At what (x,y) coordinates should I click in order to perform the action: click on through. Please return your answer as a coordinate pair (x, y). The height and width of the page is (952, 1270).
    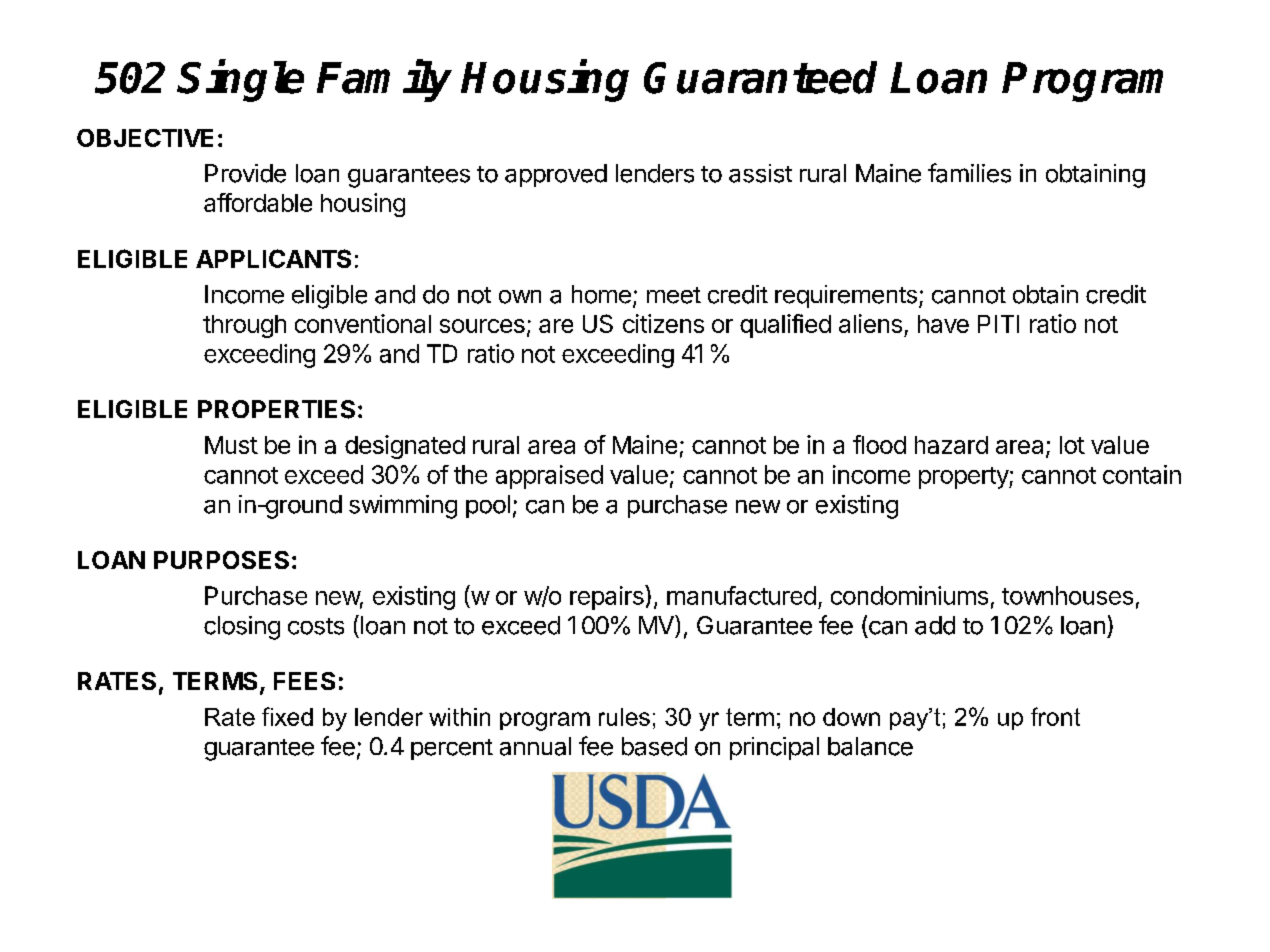
    Looking at the image, I should click on (244, 326).
